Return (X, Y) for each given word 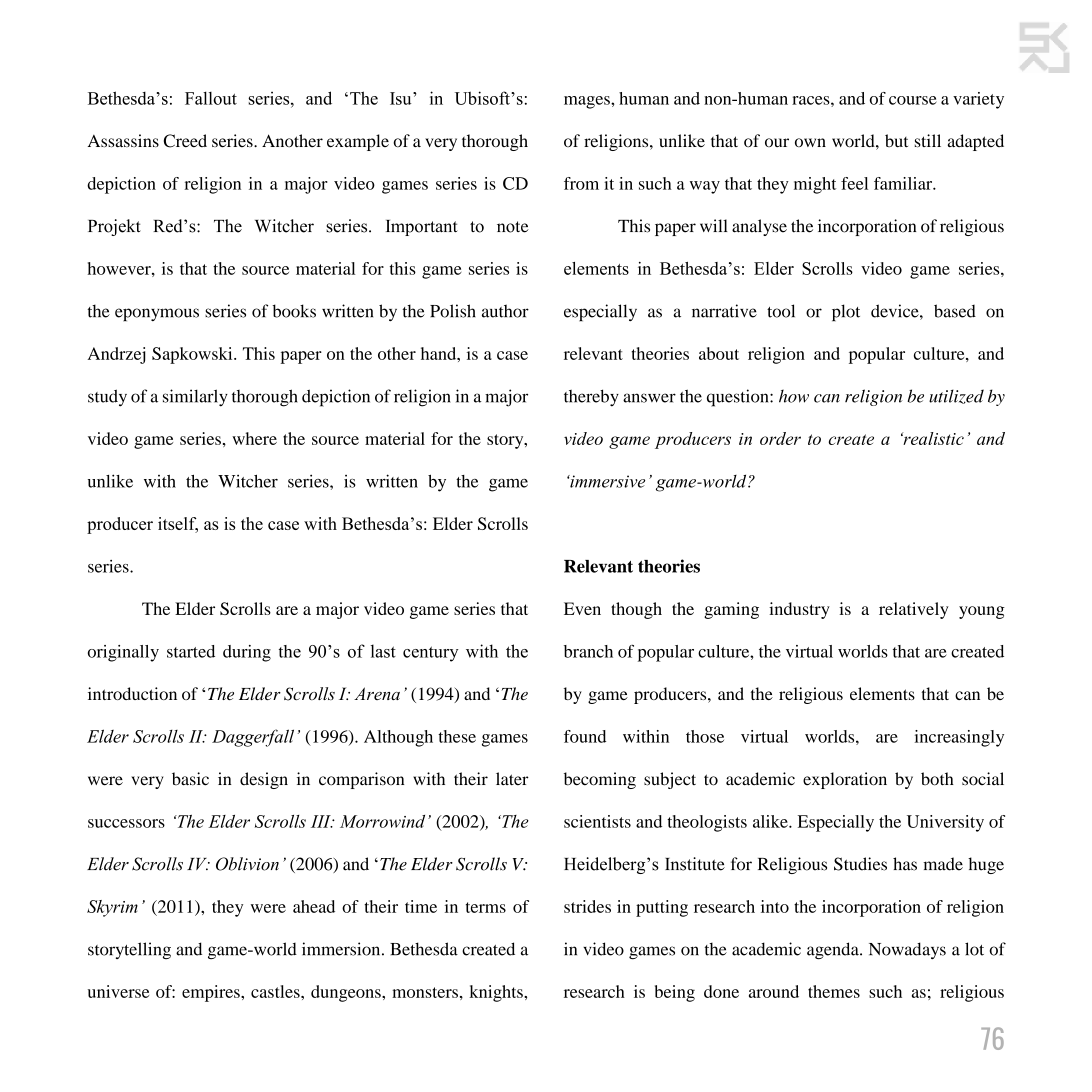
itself (178, 525)
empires (212, 993)
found (585, 736)
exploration (845, 780)
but (896, 140)
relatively (914, 610)
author (505, 311)
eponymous (157, 314)
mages (588, 102)
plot (846, 312)
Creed (185, 141)
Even (582, 608)
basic (190, 779)
